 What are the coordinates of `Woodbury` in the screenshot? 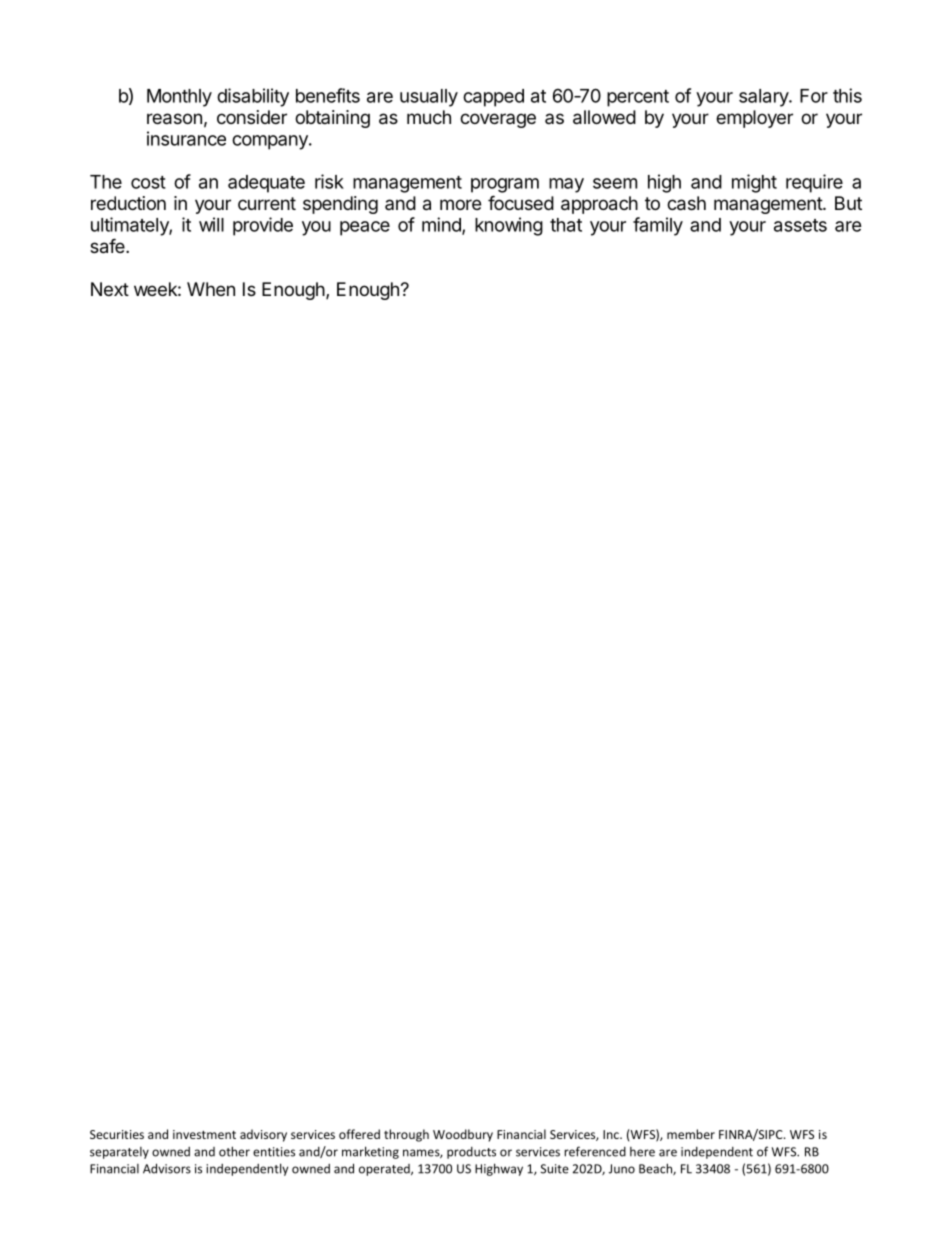 It's located at (463, 1135).
